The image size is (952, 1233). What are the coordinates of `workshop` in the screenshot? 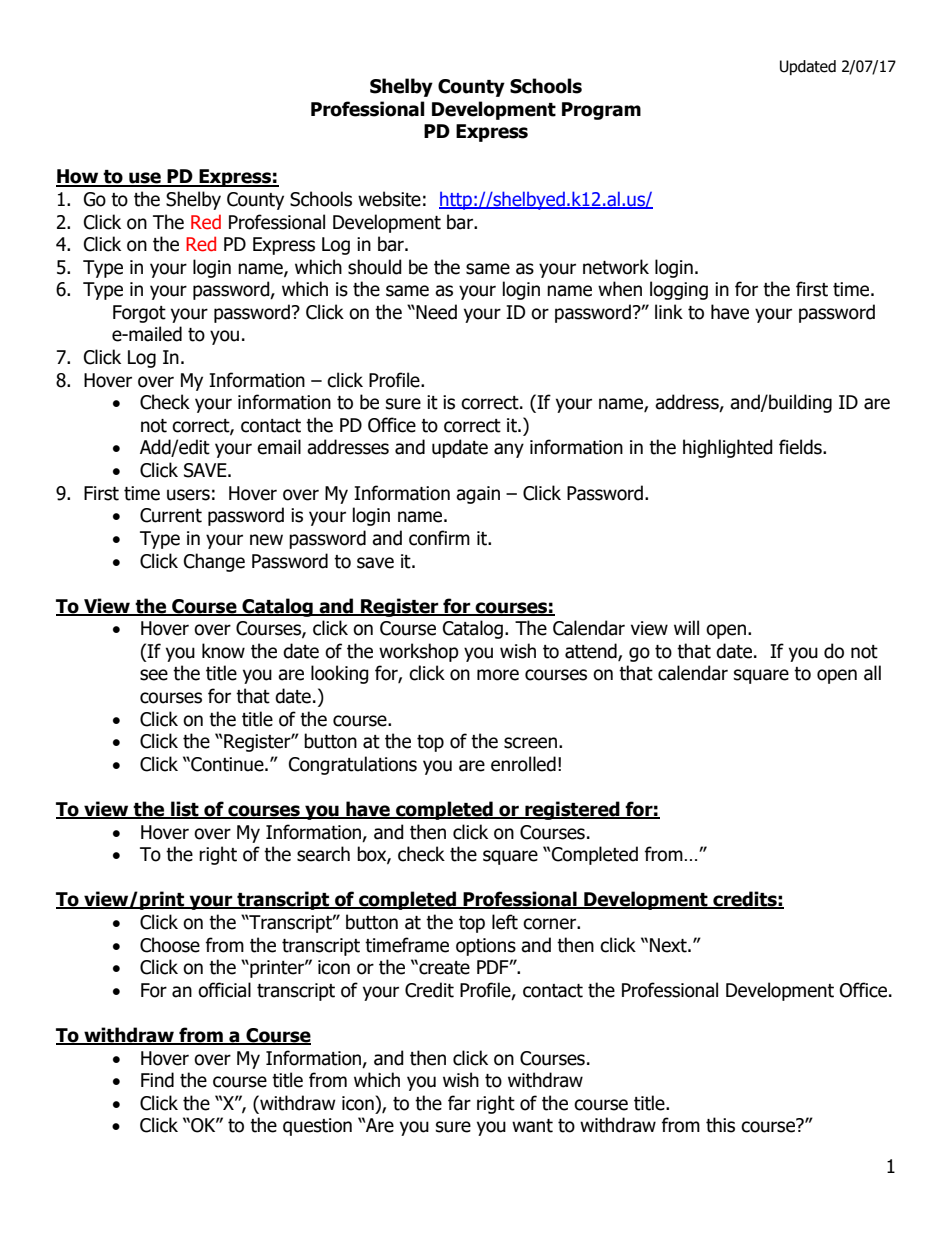 It's located at (419, 652).
